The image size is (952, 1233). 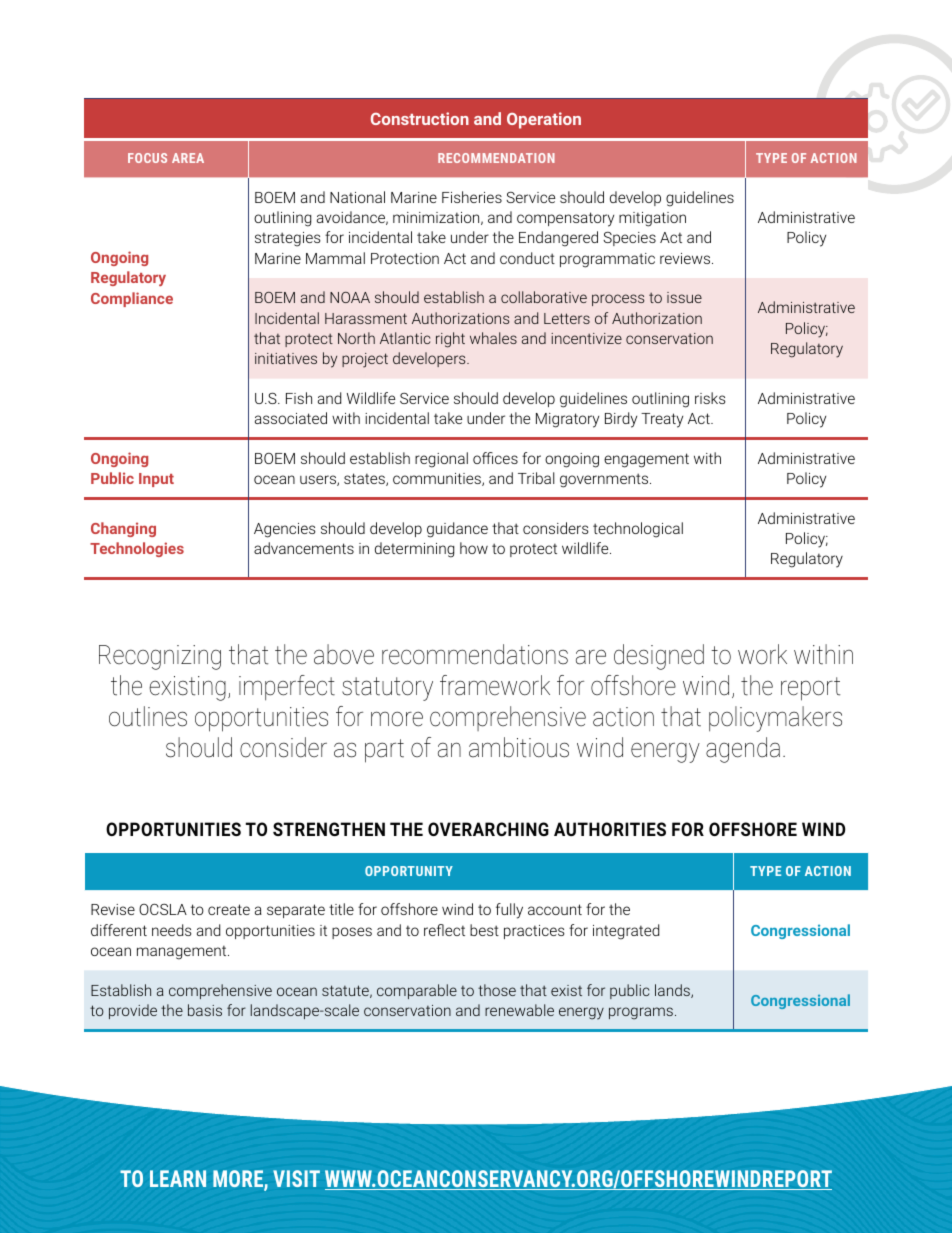 What do you see at coordinates (156, 480) in the page?
I see `Input` at bounding box center [156, 480].
